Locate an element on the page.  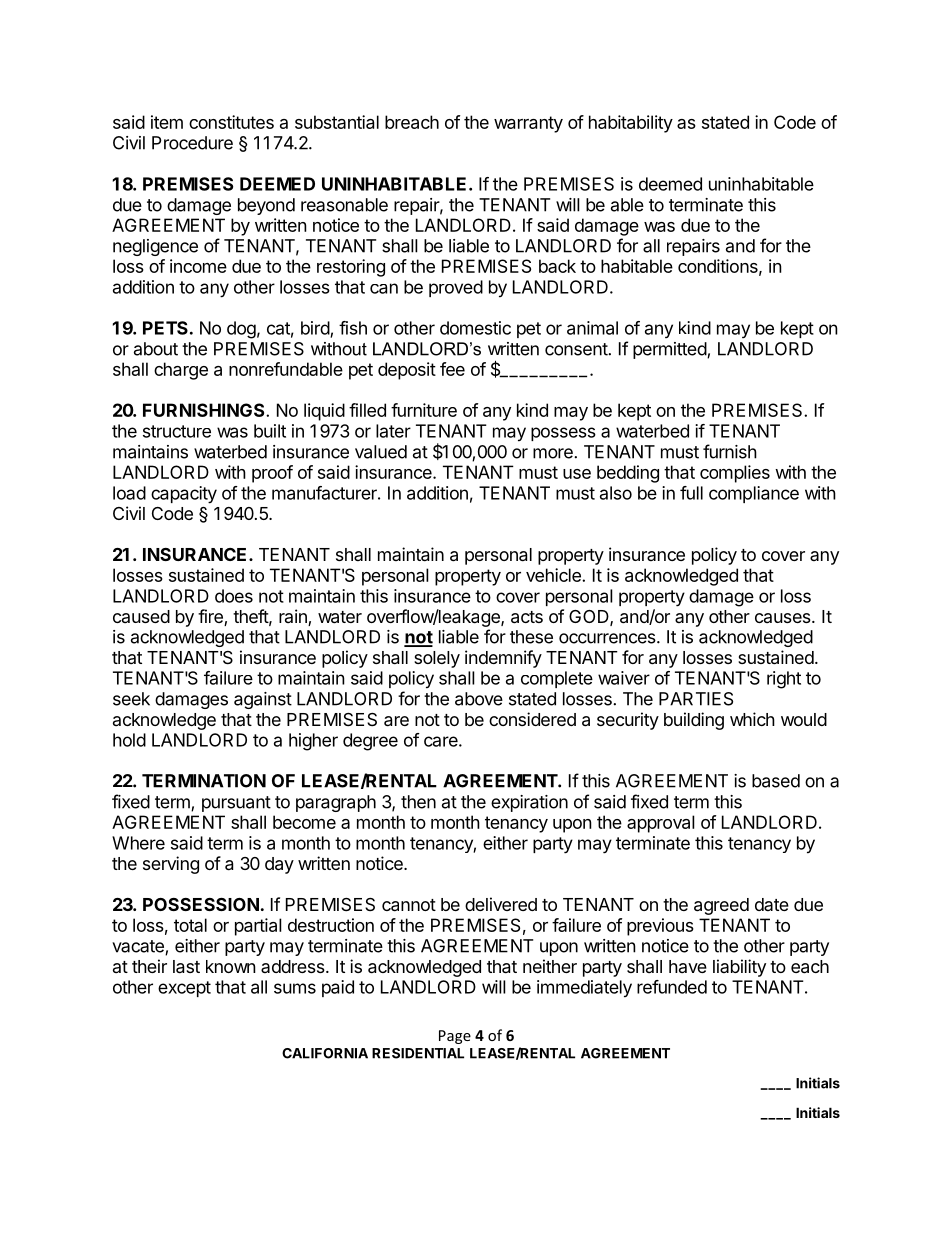
except is located at coordinates (184, 989).
